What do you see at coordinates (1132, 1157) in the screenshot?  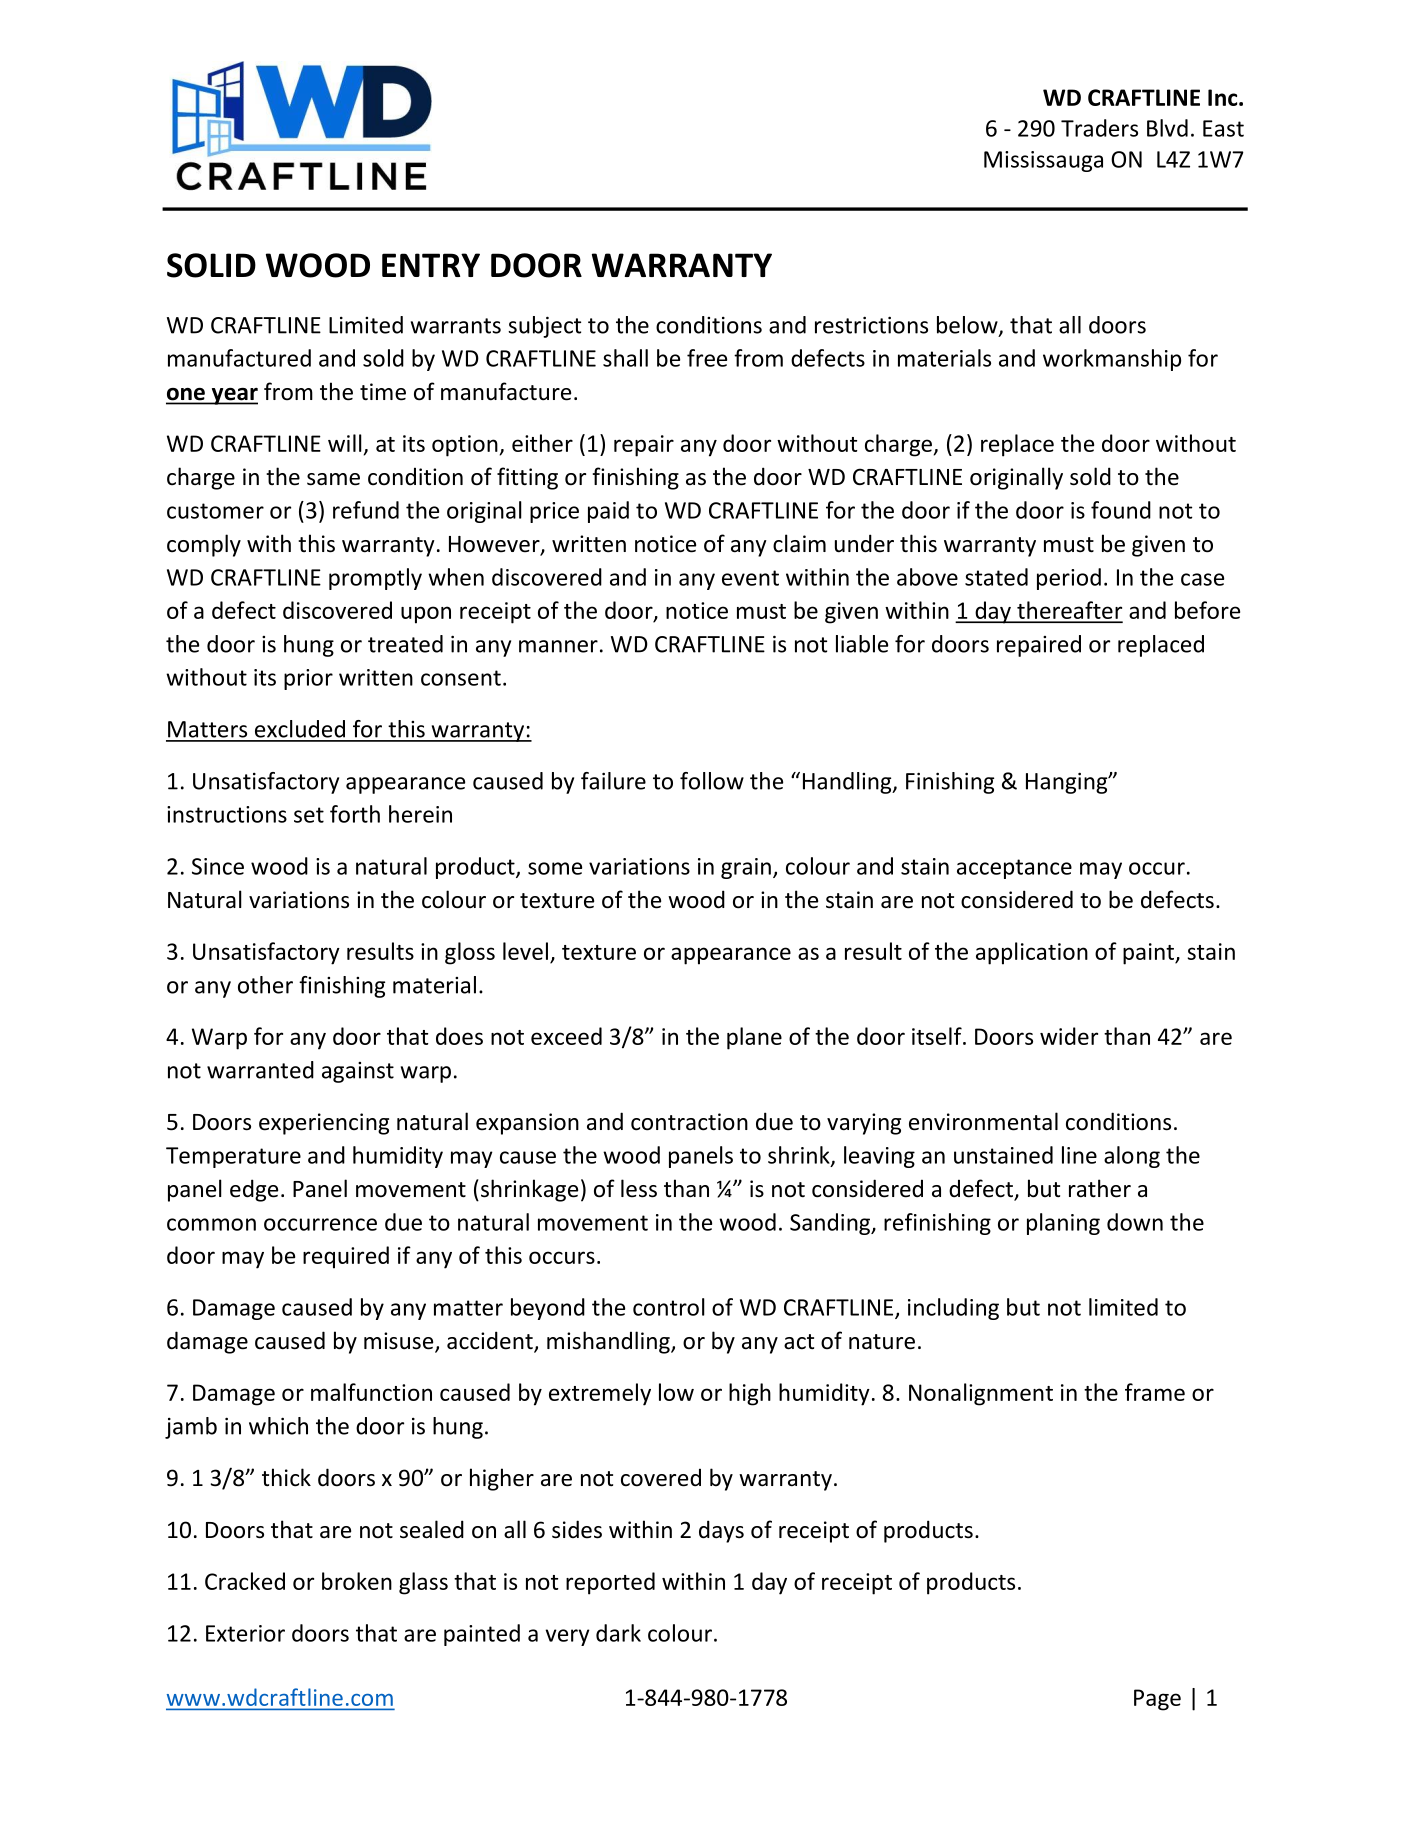 I see `along` at bounding box center [1132, 1157].
